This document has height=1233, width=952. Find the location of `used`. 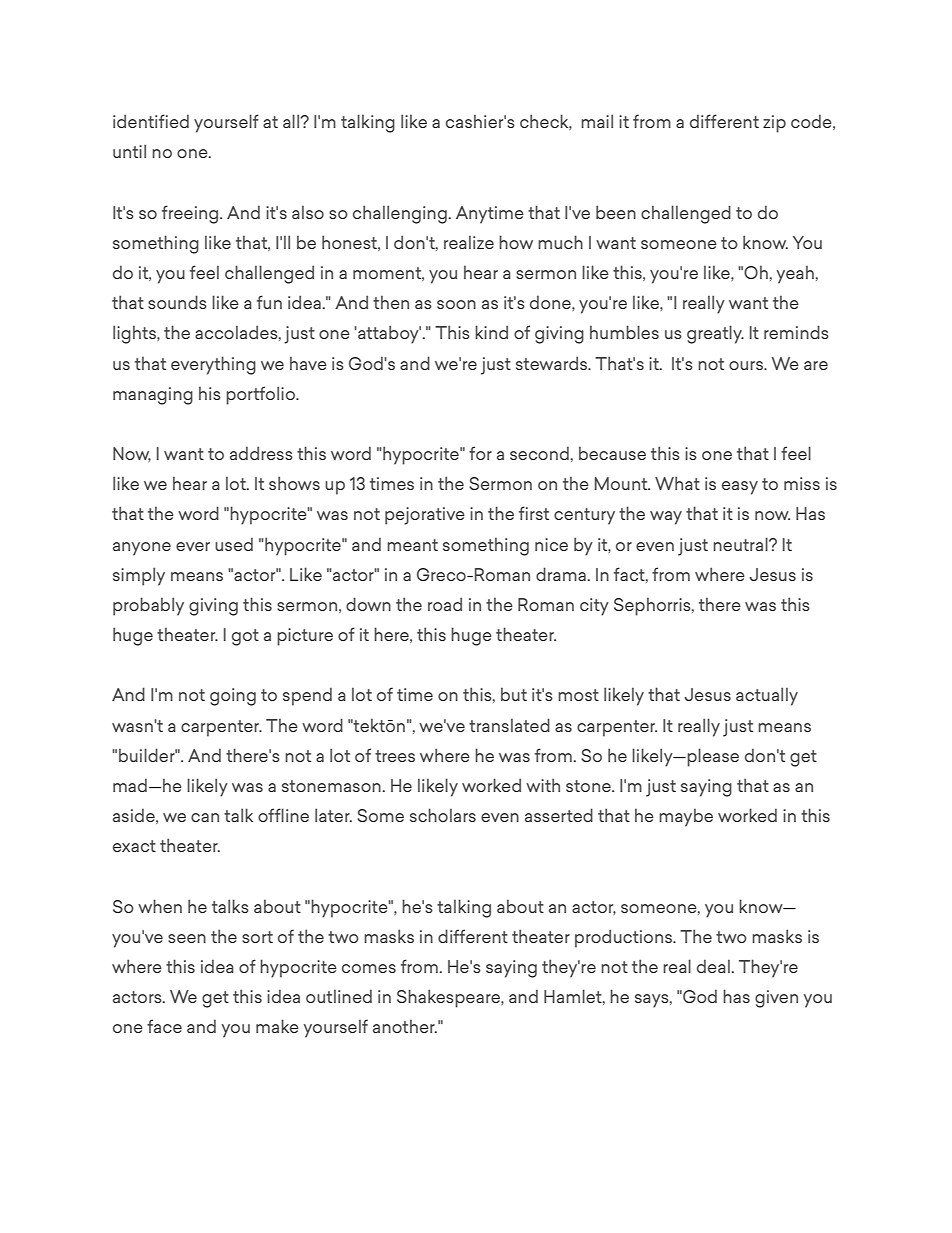

used is located at coordinates (234, 544).
